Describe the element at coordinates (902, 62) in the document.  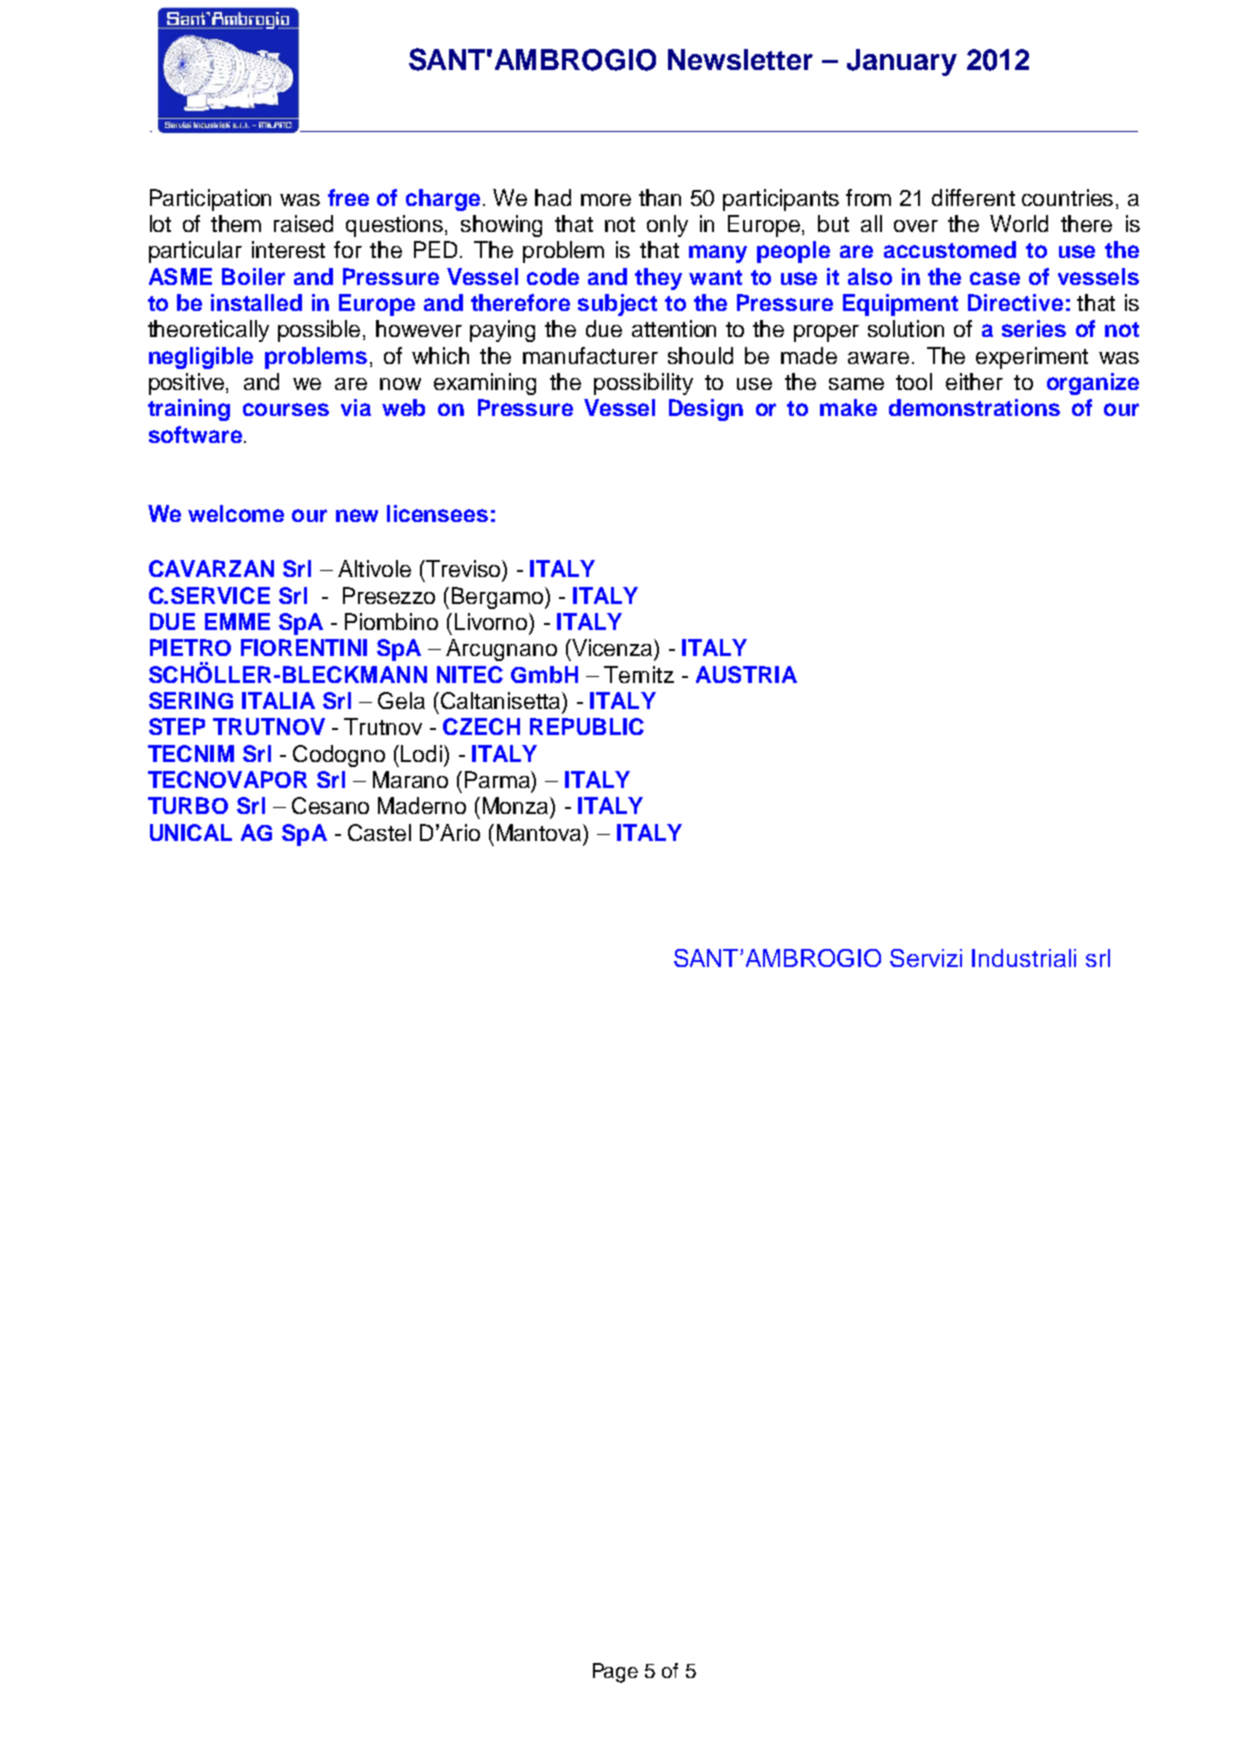
I see `January` at that location.
